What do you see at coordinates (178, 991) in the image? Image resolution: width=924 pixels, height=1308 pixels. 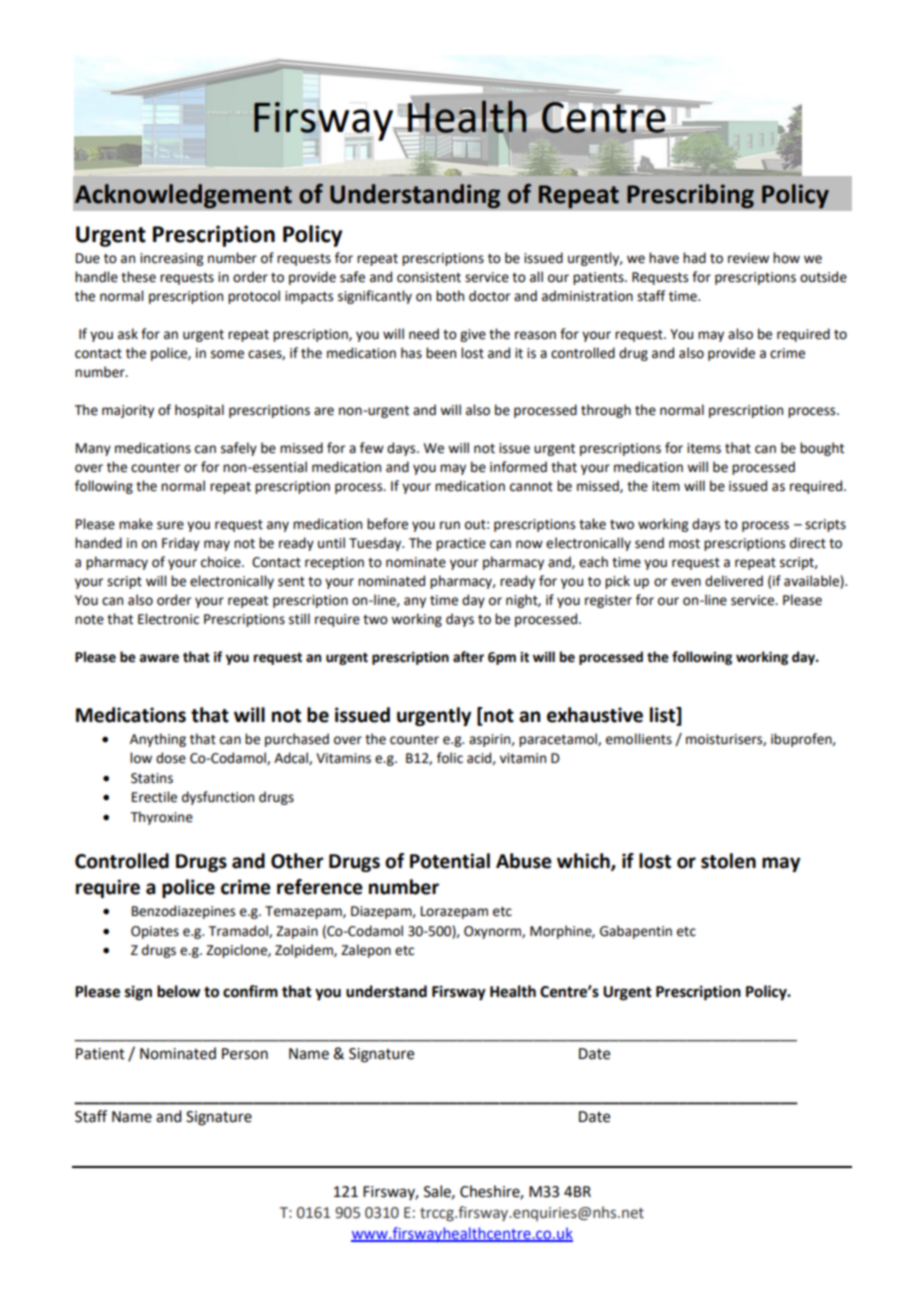 I see `below` at bounding box center [178, 991].
